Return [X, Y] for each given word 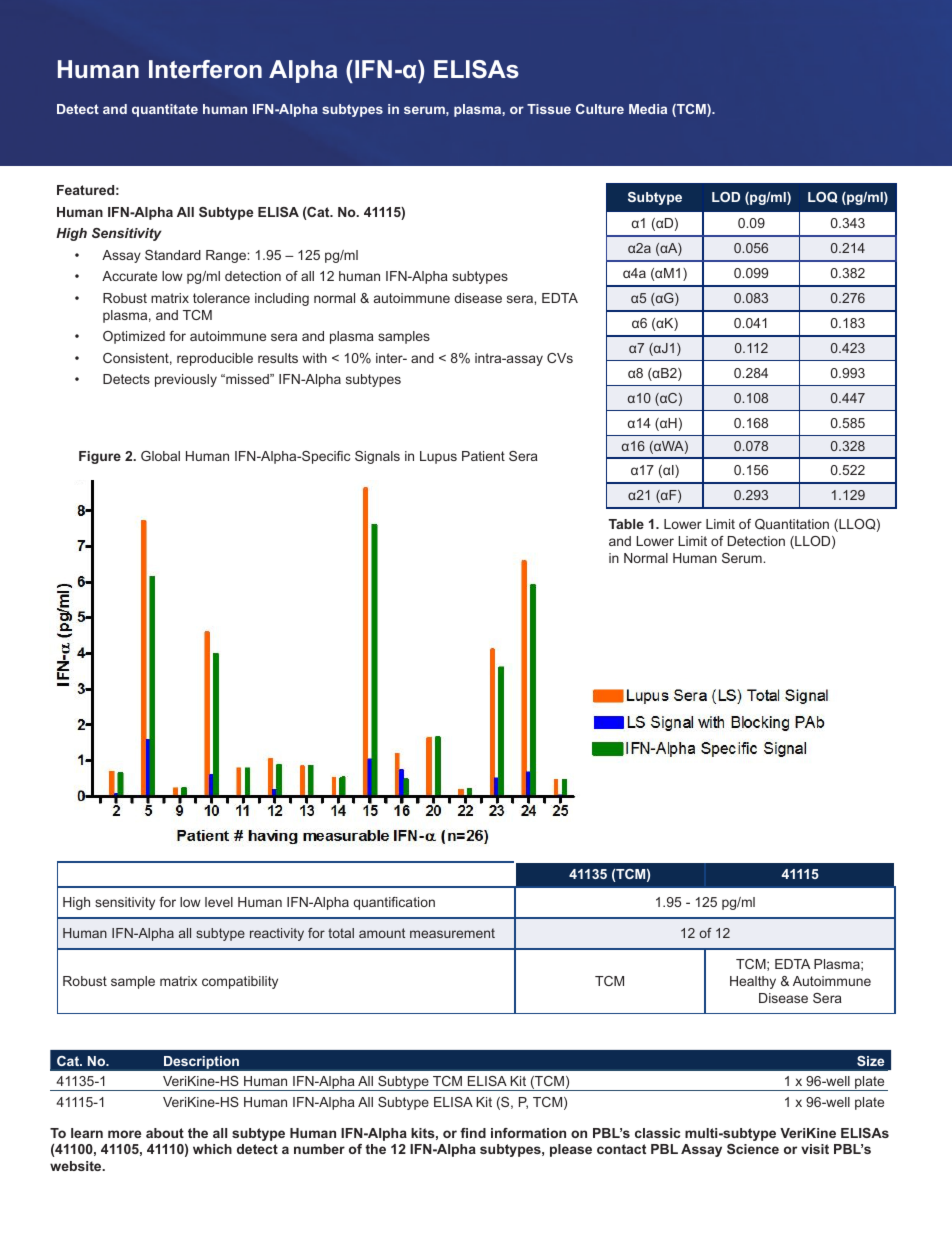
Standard [173, 255]
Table [626, 524]
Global [160, 456]
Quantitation [792, 524]
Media [648, 109]
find [473, 1133]
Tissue [549, 109]
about [165, 1133]
